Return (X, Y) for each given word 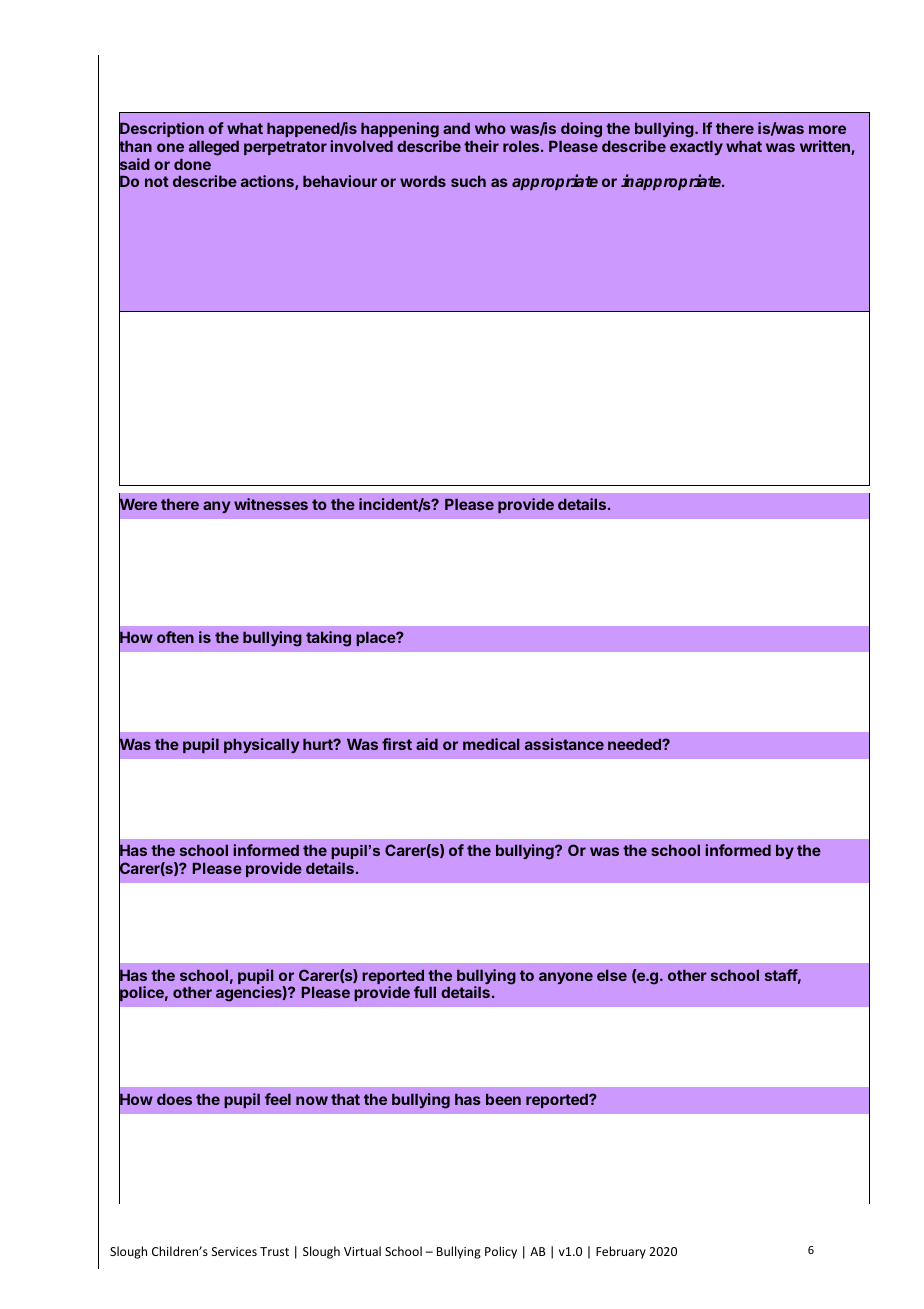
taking (328, 639)
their (481, 146)
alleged (214, 148)
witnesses (271, 504)
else (612, 975)
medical (491, 744)
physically (261, 745)
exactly (696, 147)
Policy (501, 1252)
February (621, 1252)
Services (234, 1251)
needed (635, 744)
